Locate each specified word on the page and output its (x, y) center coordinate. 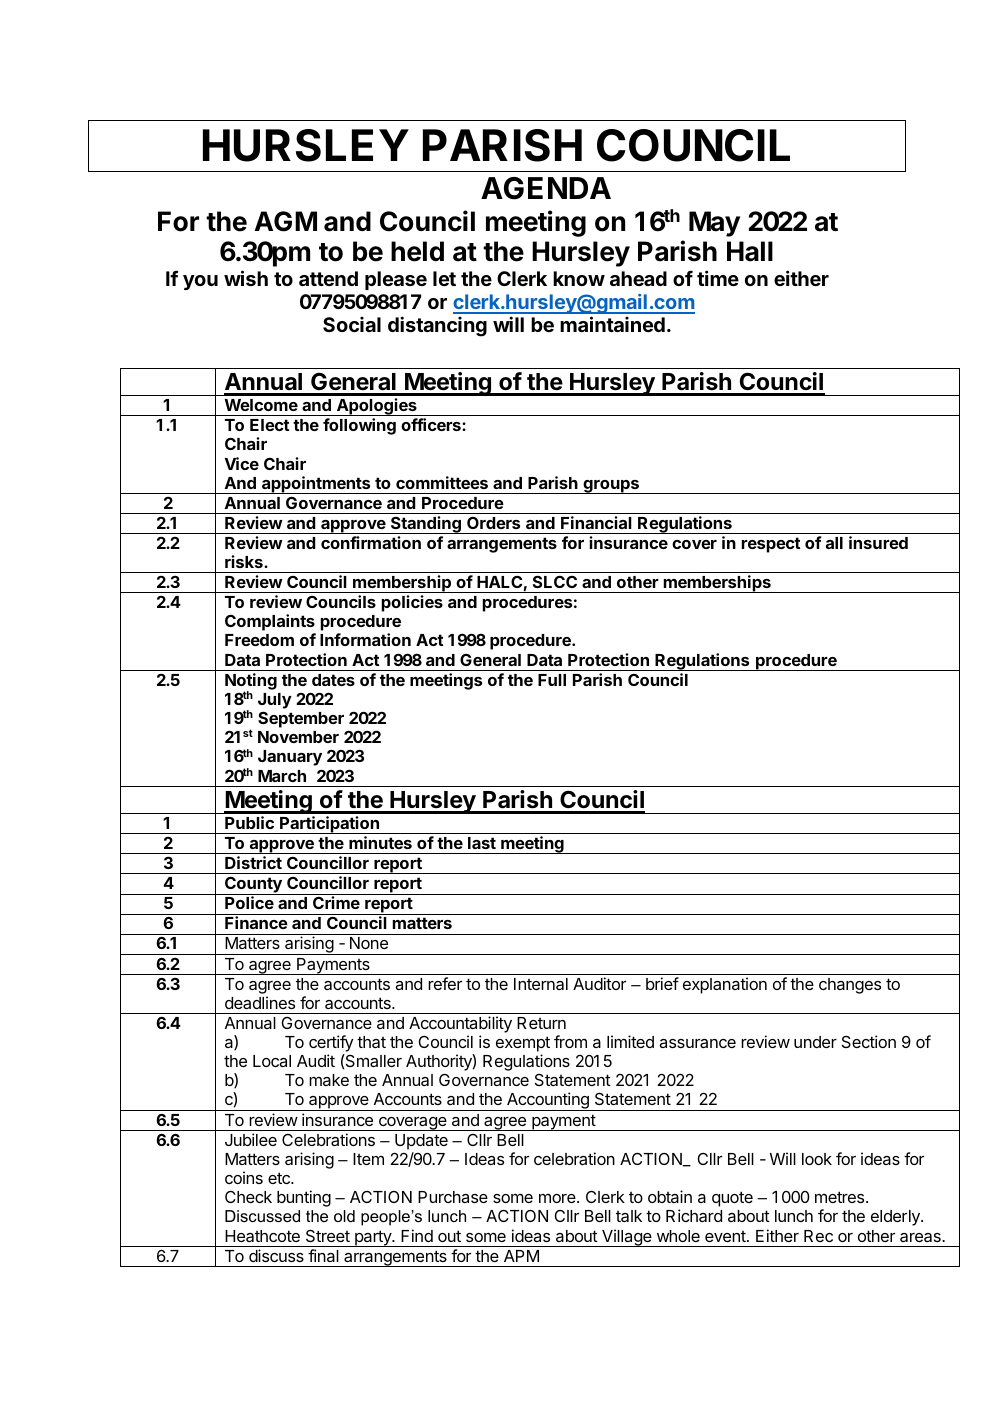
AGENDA (546, 188)
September (301, 719)
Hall (750, 251)
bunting (304, 1198)
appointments (316, 485)
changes (850, 986)
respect (771, 545)
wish (246, 278)
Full (552, 680)
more (558, 1198)
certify (331, 1045)
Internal (541, 984)
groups (611, 487)
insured (878, 542)
